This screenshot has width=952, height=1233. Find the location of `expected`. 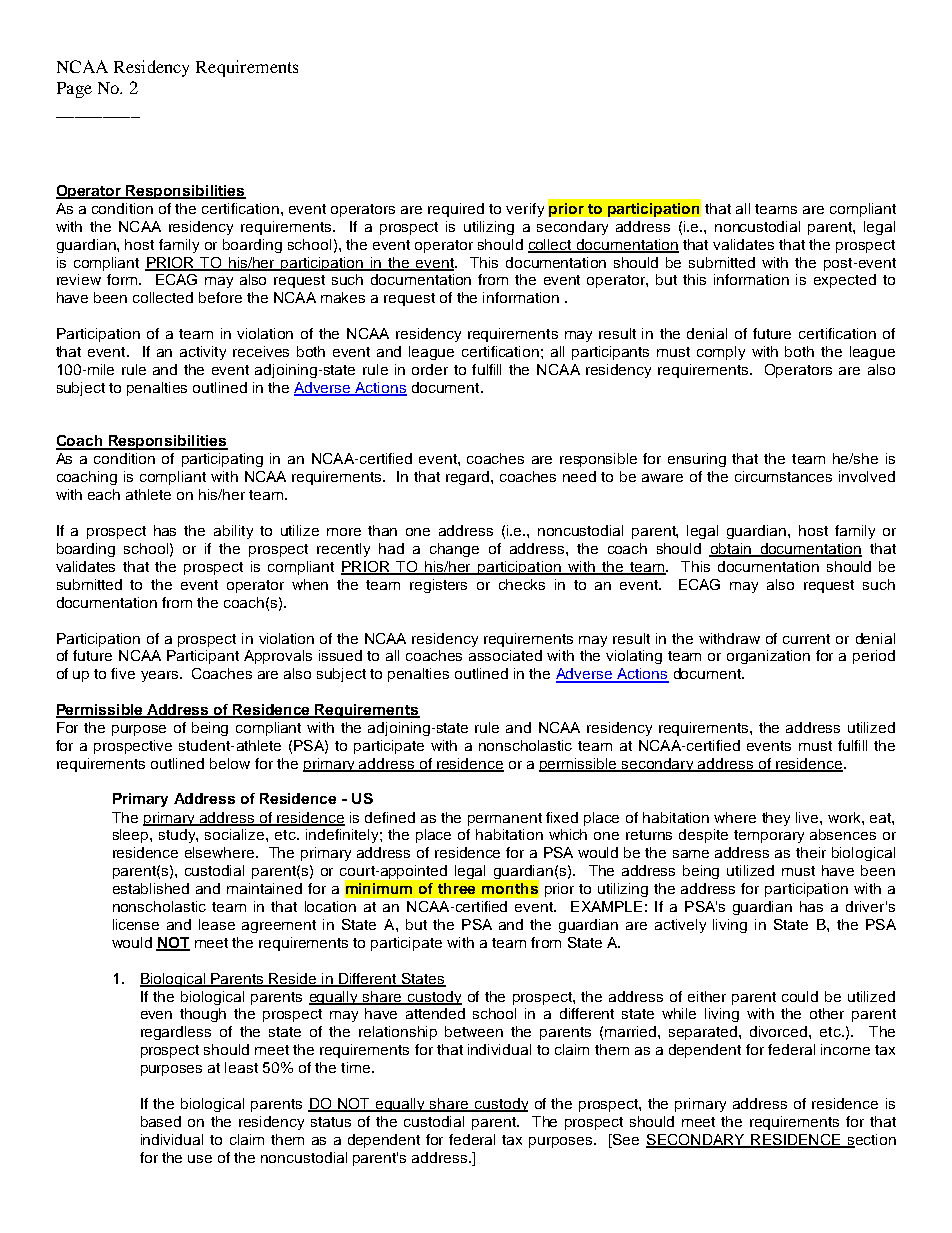

expected is located at coordinates (845, 281).
